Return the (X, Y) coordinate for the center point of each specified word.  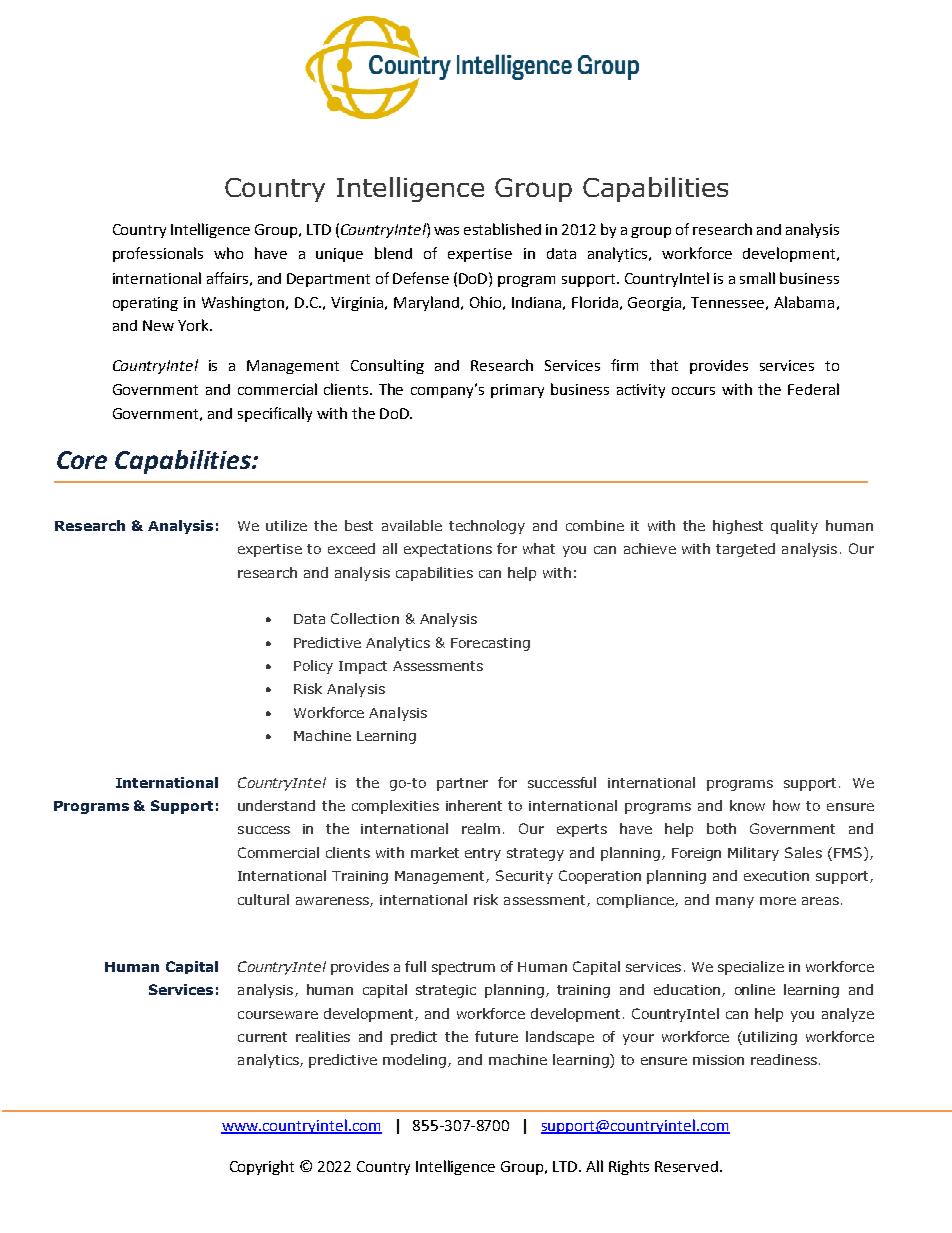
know (747, 805)
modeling (416, 1061)
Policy (313, 667)
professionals (158, 254)
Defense (421, 278)
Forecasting (490, 644)
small (757, 278)
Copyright (262, 1167)
